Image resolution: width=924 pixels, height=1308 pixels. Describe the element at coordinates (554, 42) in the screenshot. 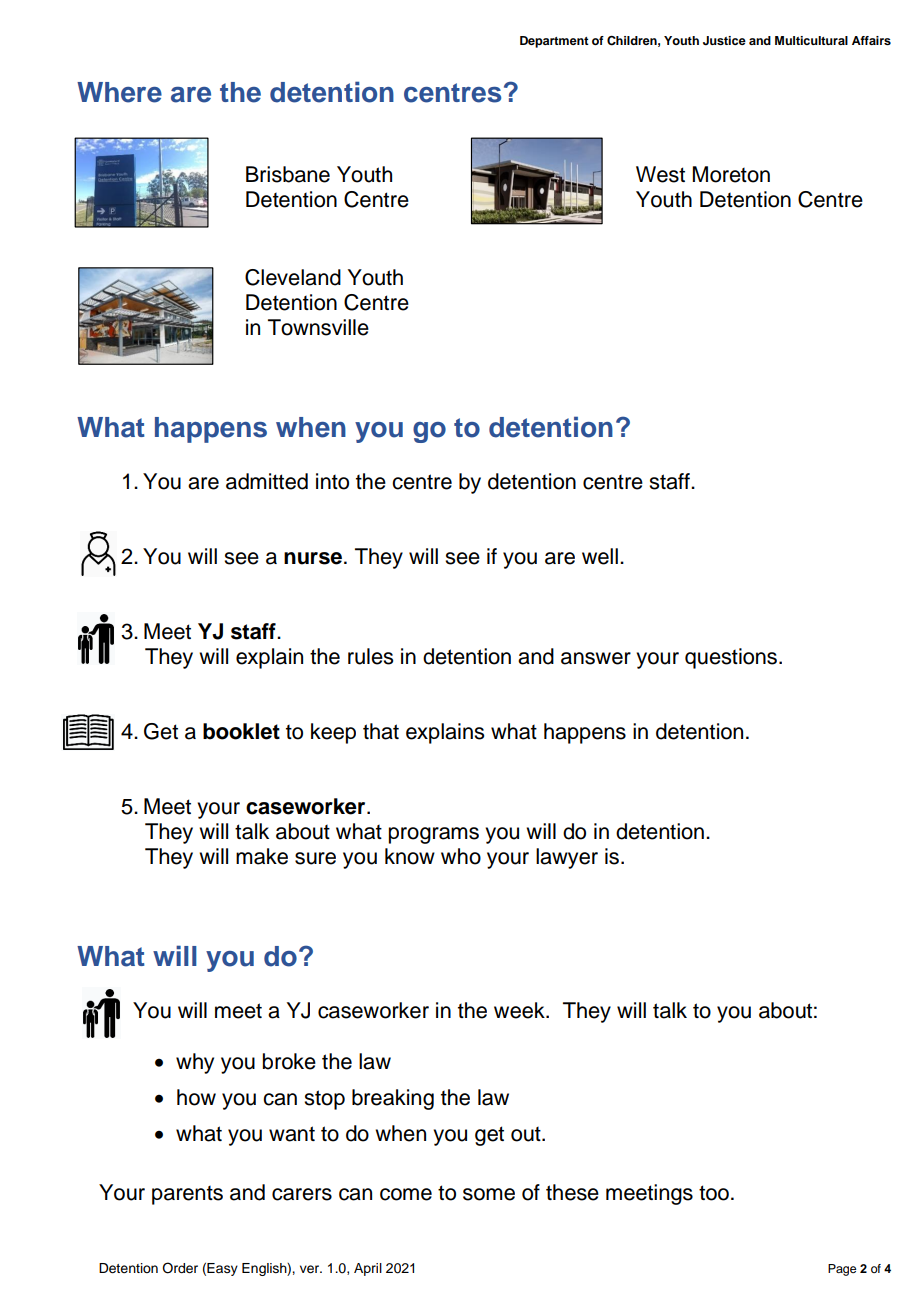

I see `Department` at that location.
